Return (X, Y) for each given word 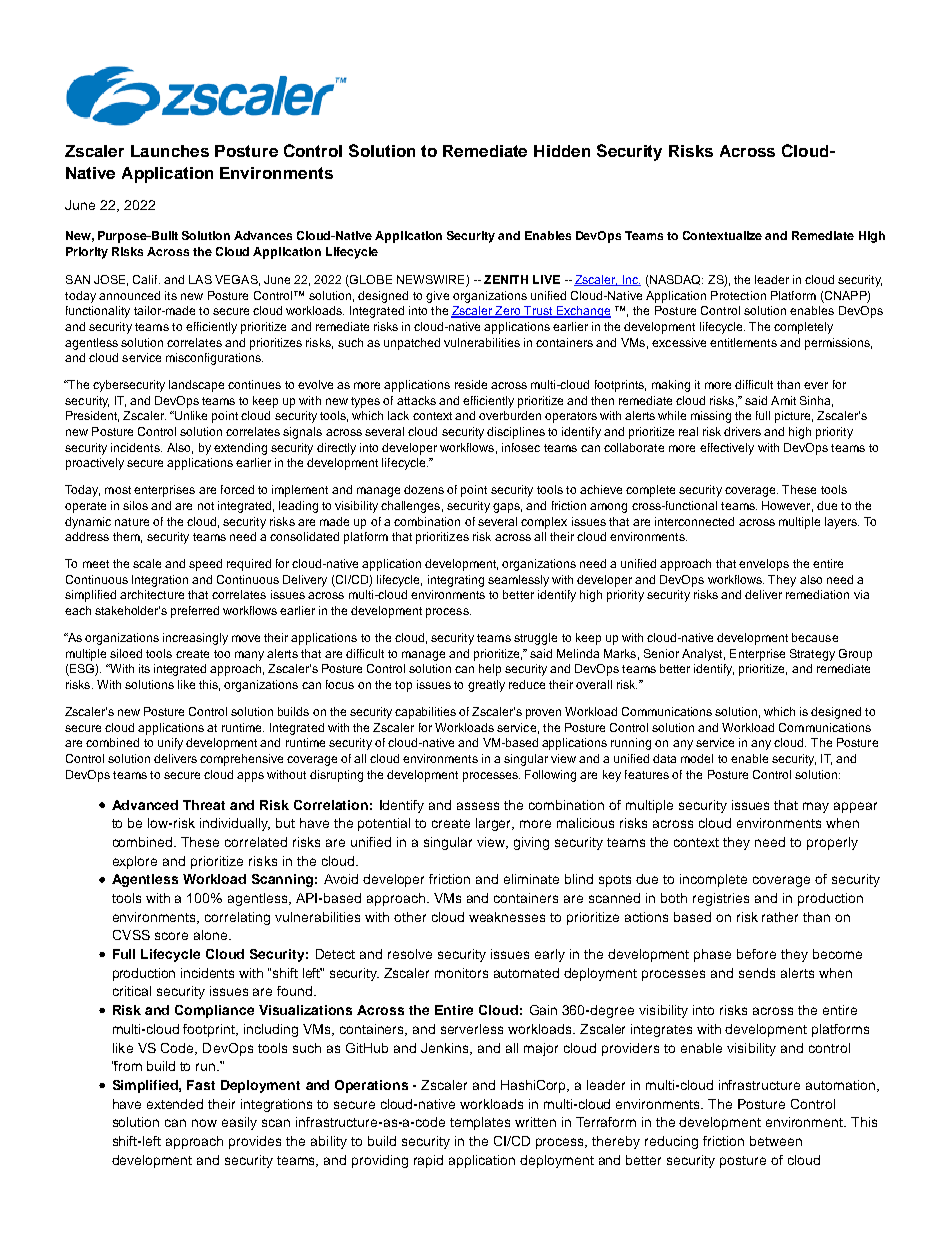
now (204, 1123)
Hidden (562, 151)
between (776, 1141)
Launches (170, 151)
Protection (738, 295)
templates (480, 1123)
